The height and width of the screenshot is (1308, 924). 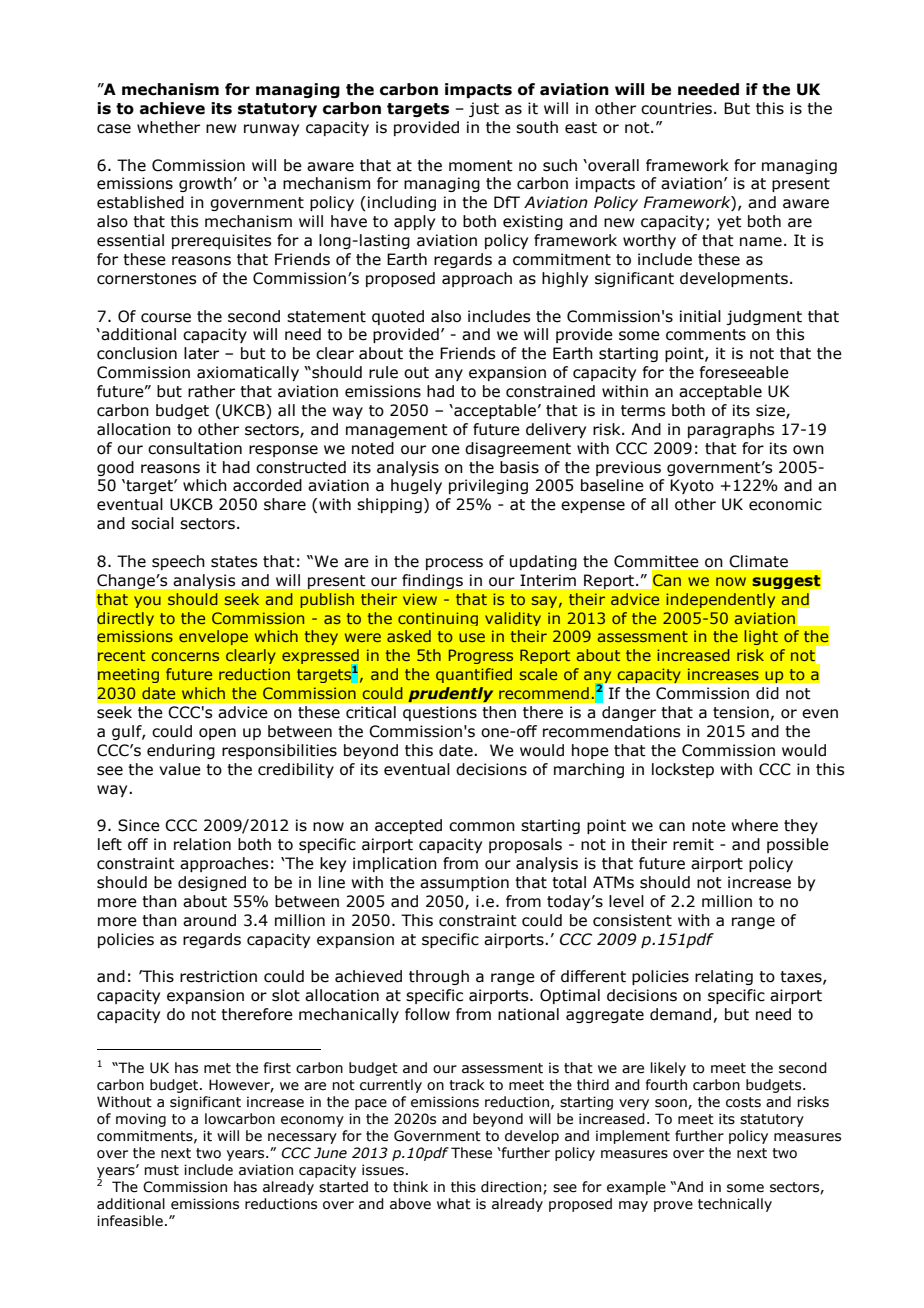 What do you see at coordinates (481, 166) in the screenshot?
I see `moment` at bounding box center [481, 166].
